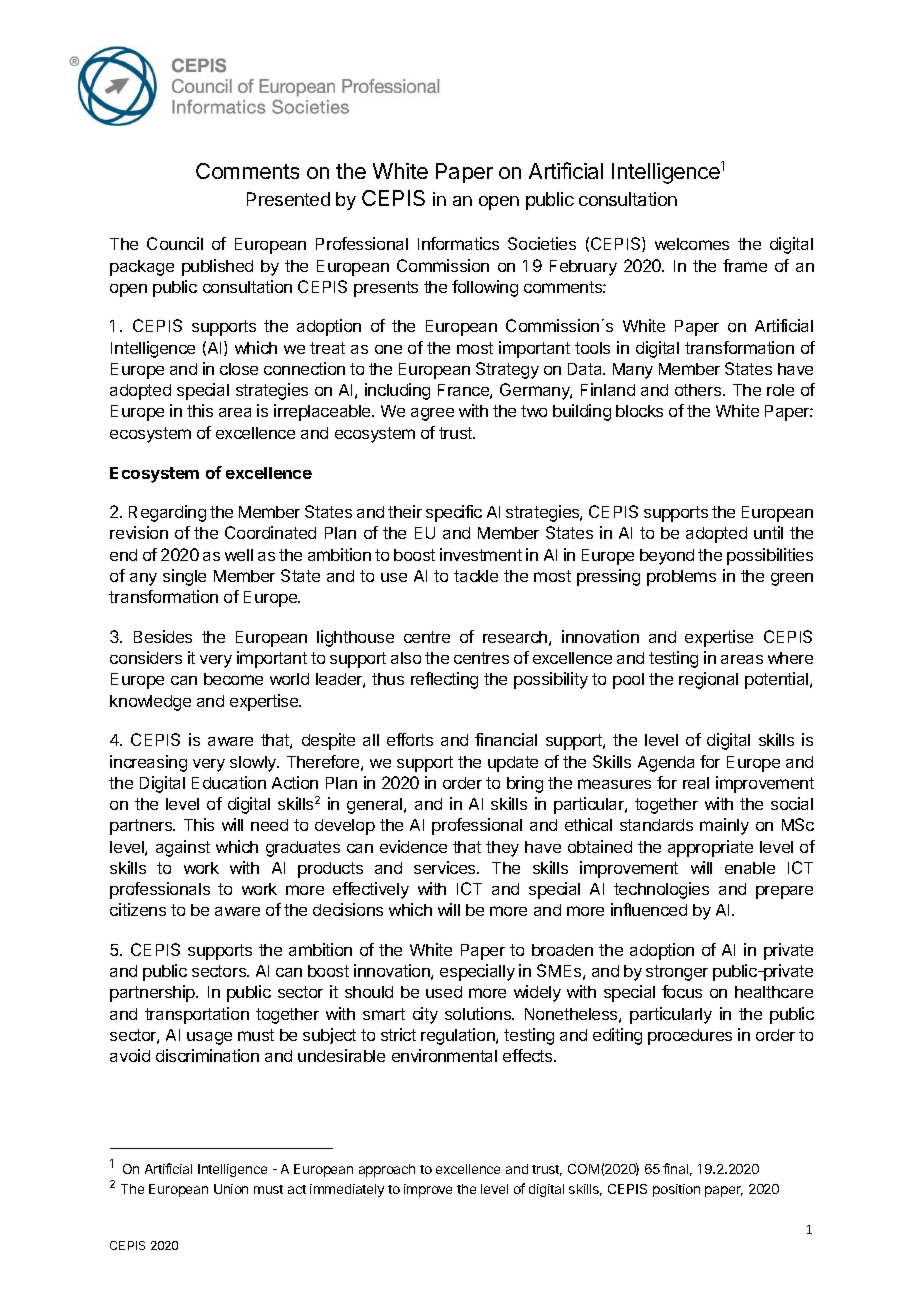 The image size is (924, 1308). What do you see at coordinates (175, 243) in the page?
I see `Council` at bounding box center [175, 243].
